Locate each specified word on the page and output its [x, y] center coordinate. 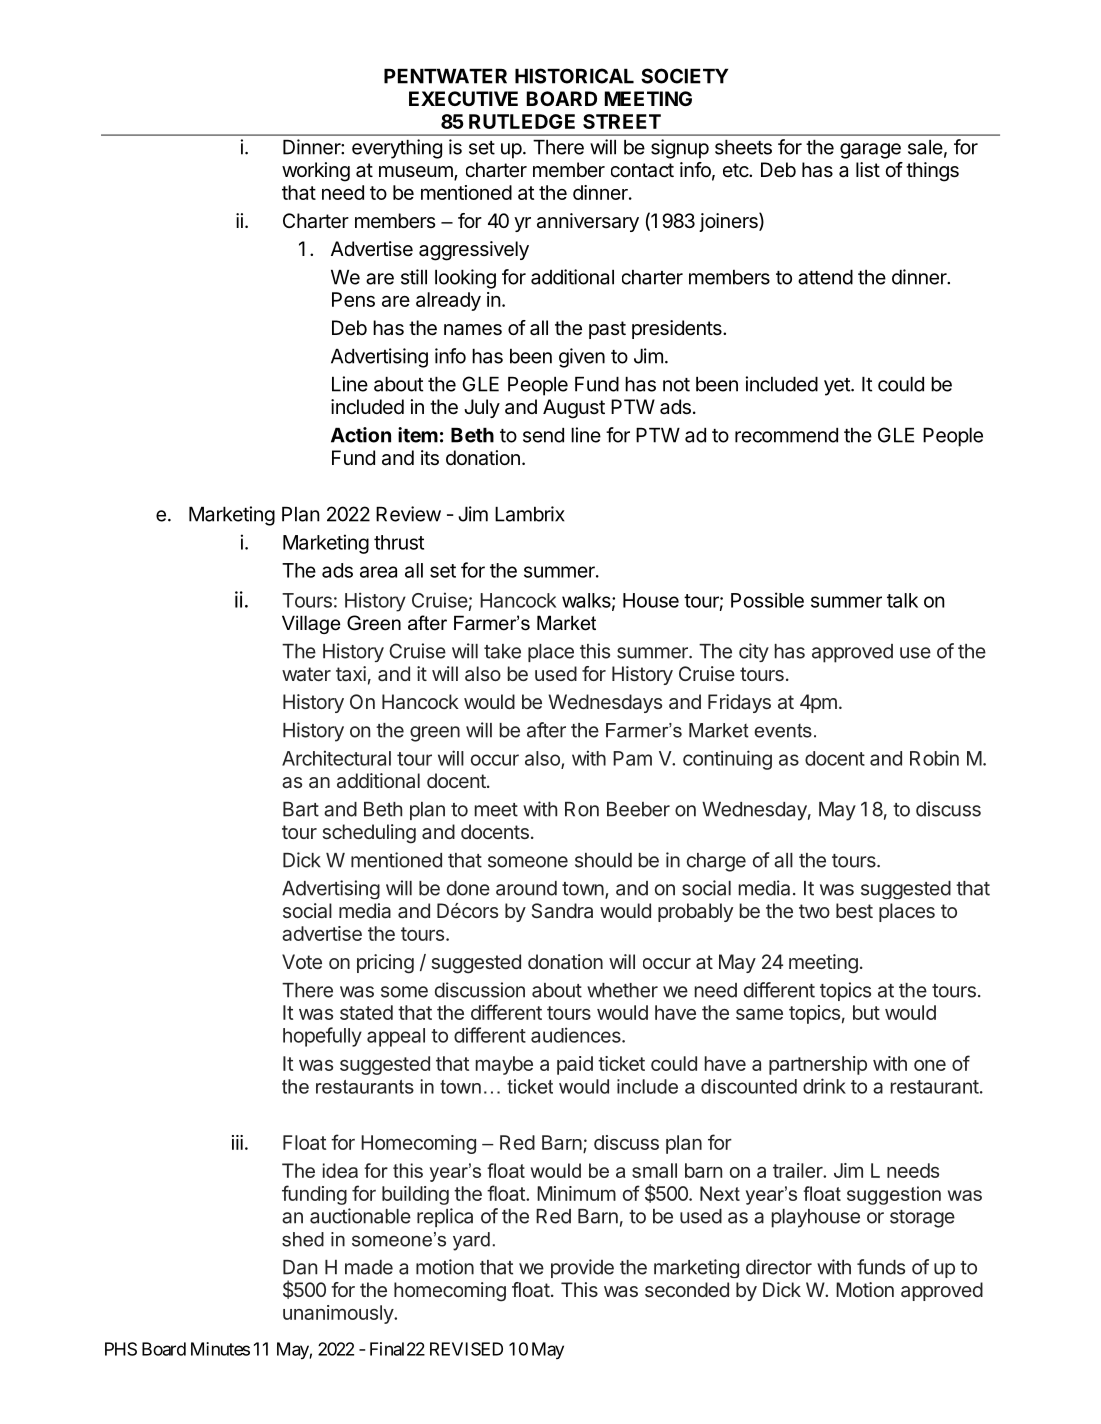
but [866, 1012]
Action [361, 435]
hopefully [322, 1037]
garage [870, 151]
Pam [632, 758]
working [316, 172]
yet [838, 387]
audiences [577, 1035]
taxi [351, 673]
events [783, 731]
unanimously [339, 1314]
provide [582, 1268]
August [574, 409]
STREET [622, 121]
